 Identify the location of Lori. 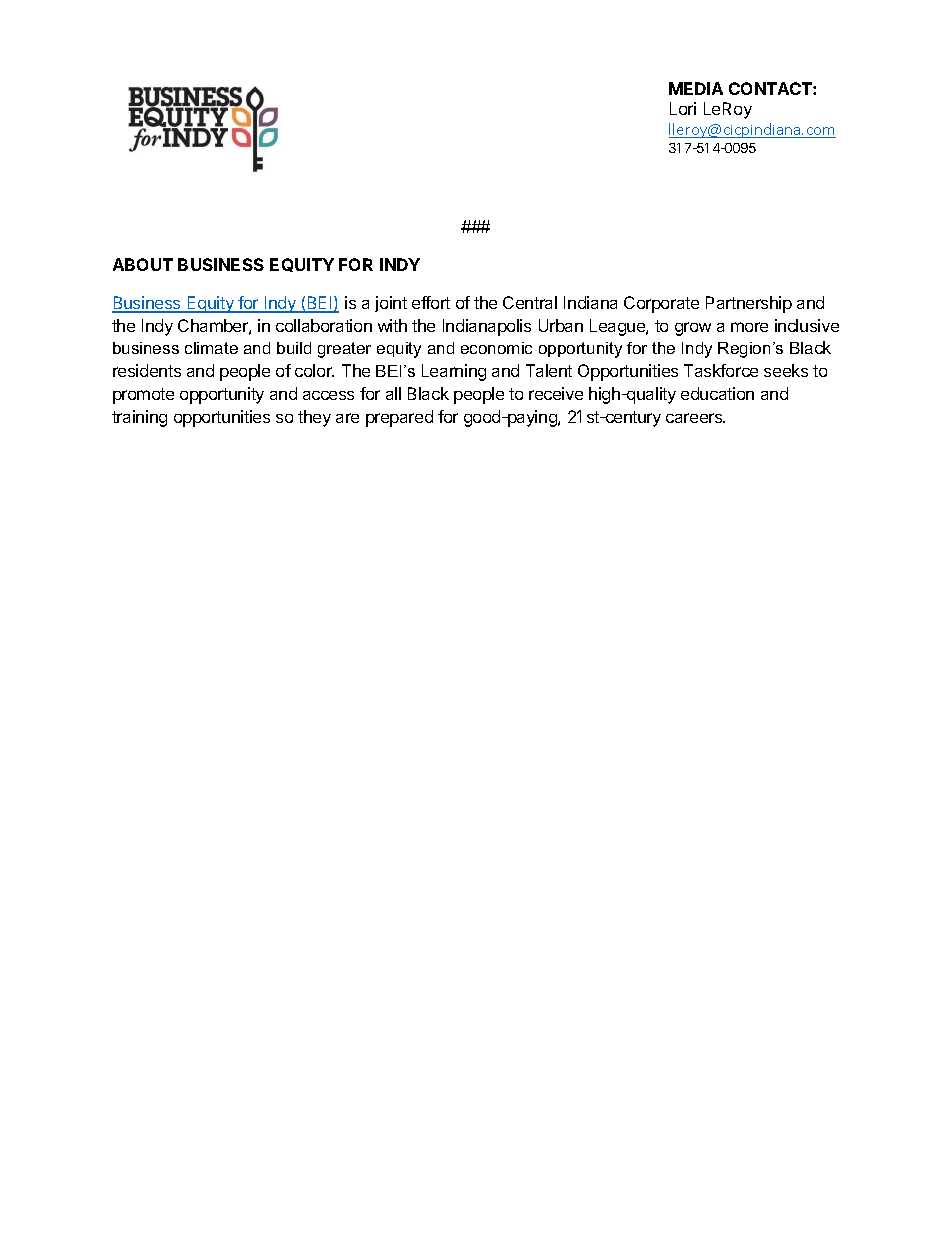
(683, 108).
